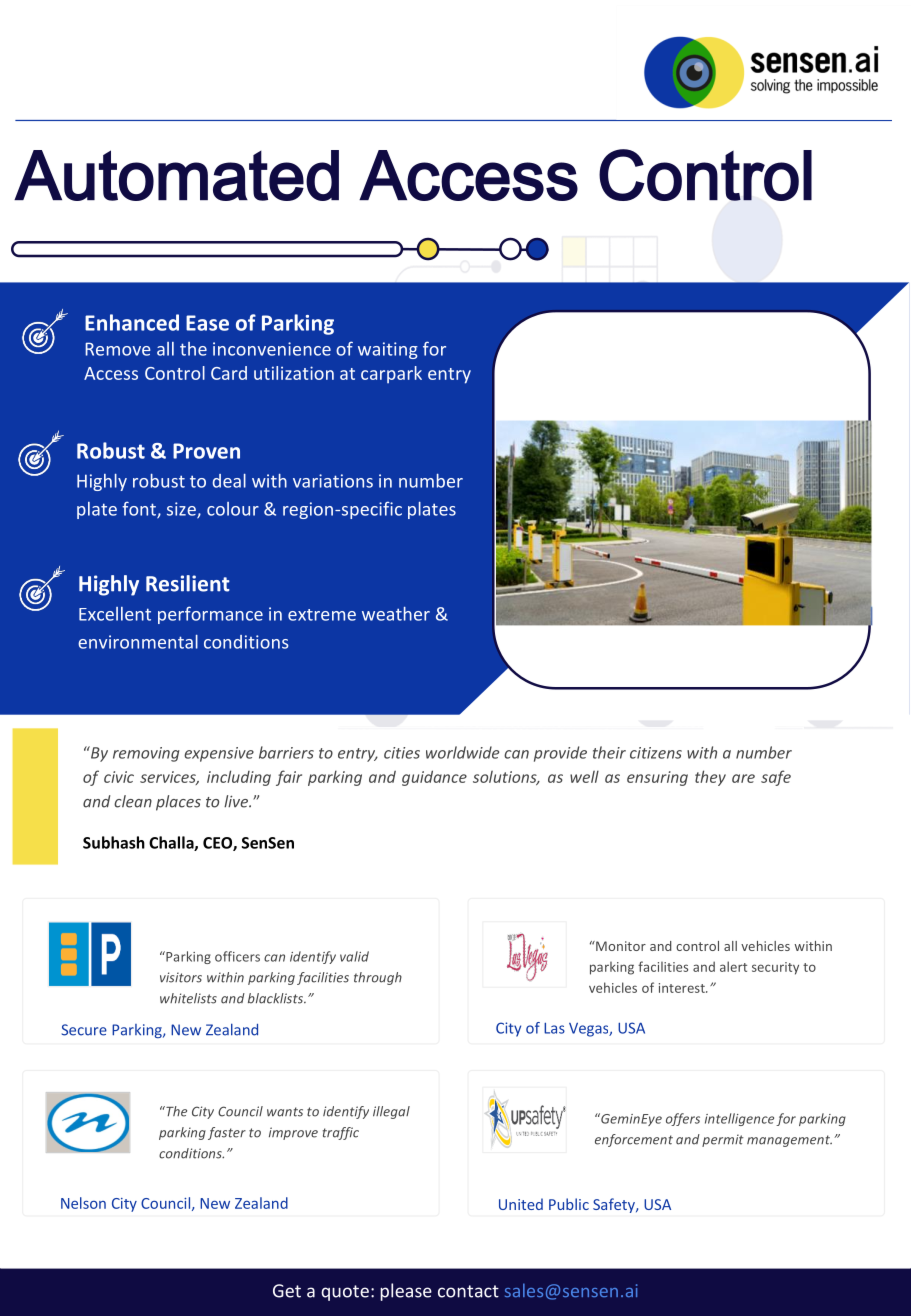 The width and height of the page is (911, 1316). Describe the element at coordinates (468, 1291) in the page. I see `contact` at that location.
